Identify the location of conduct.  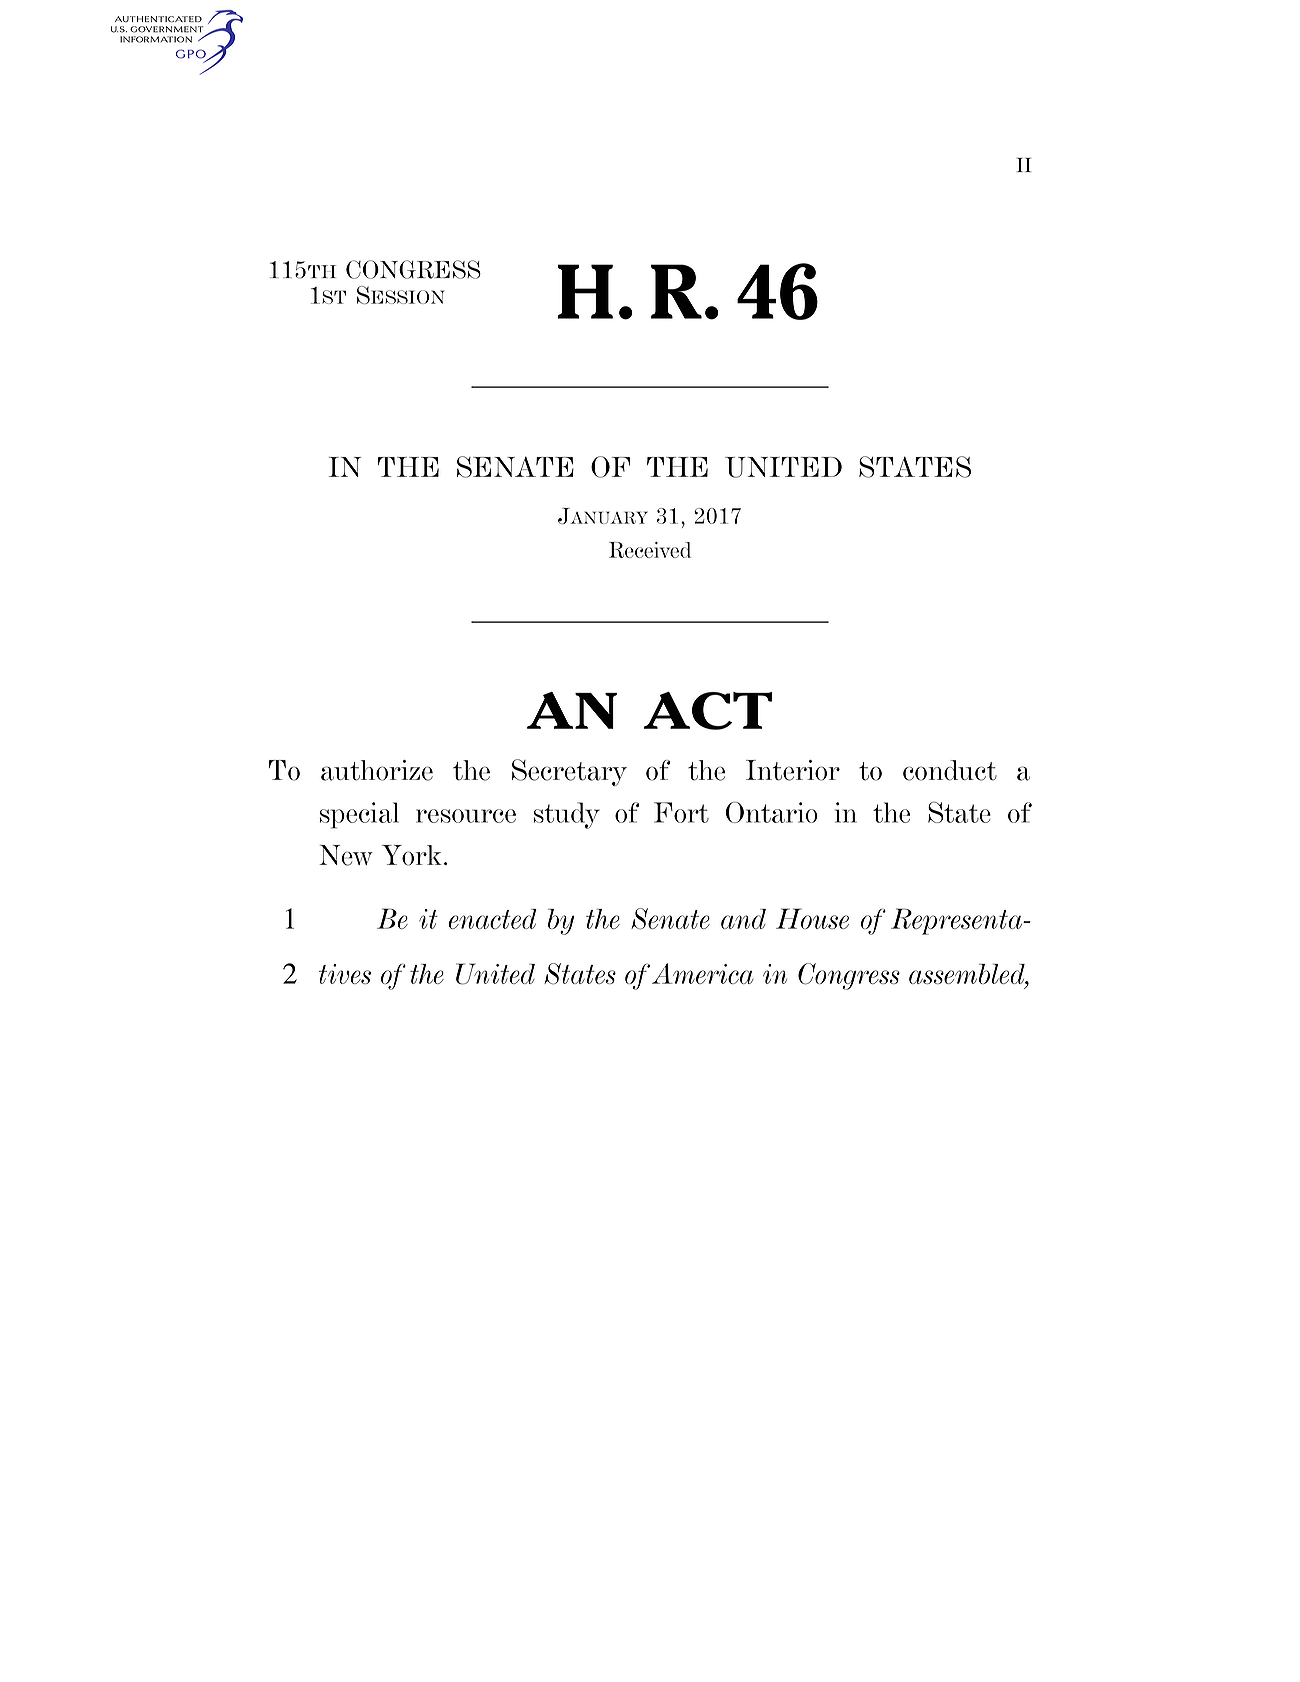
(950, 770).
